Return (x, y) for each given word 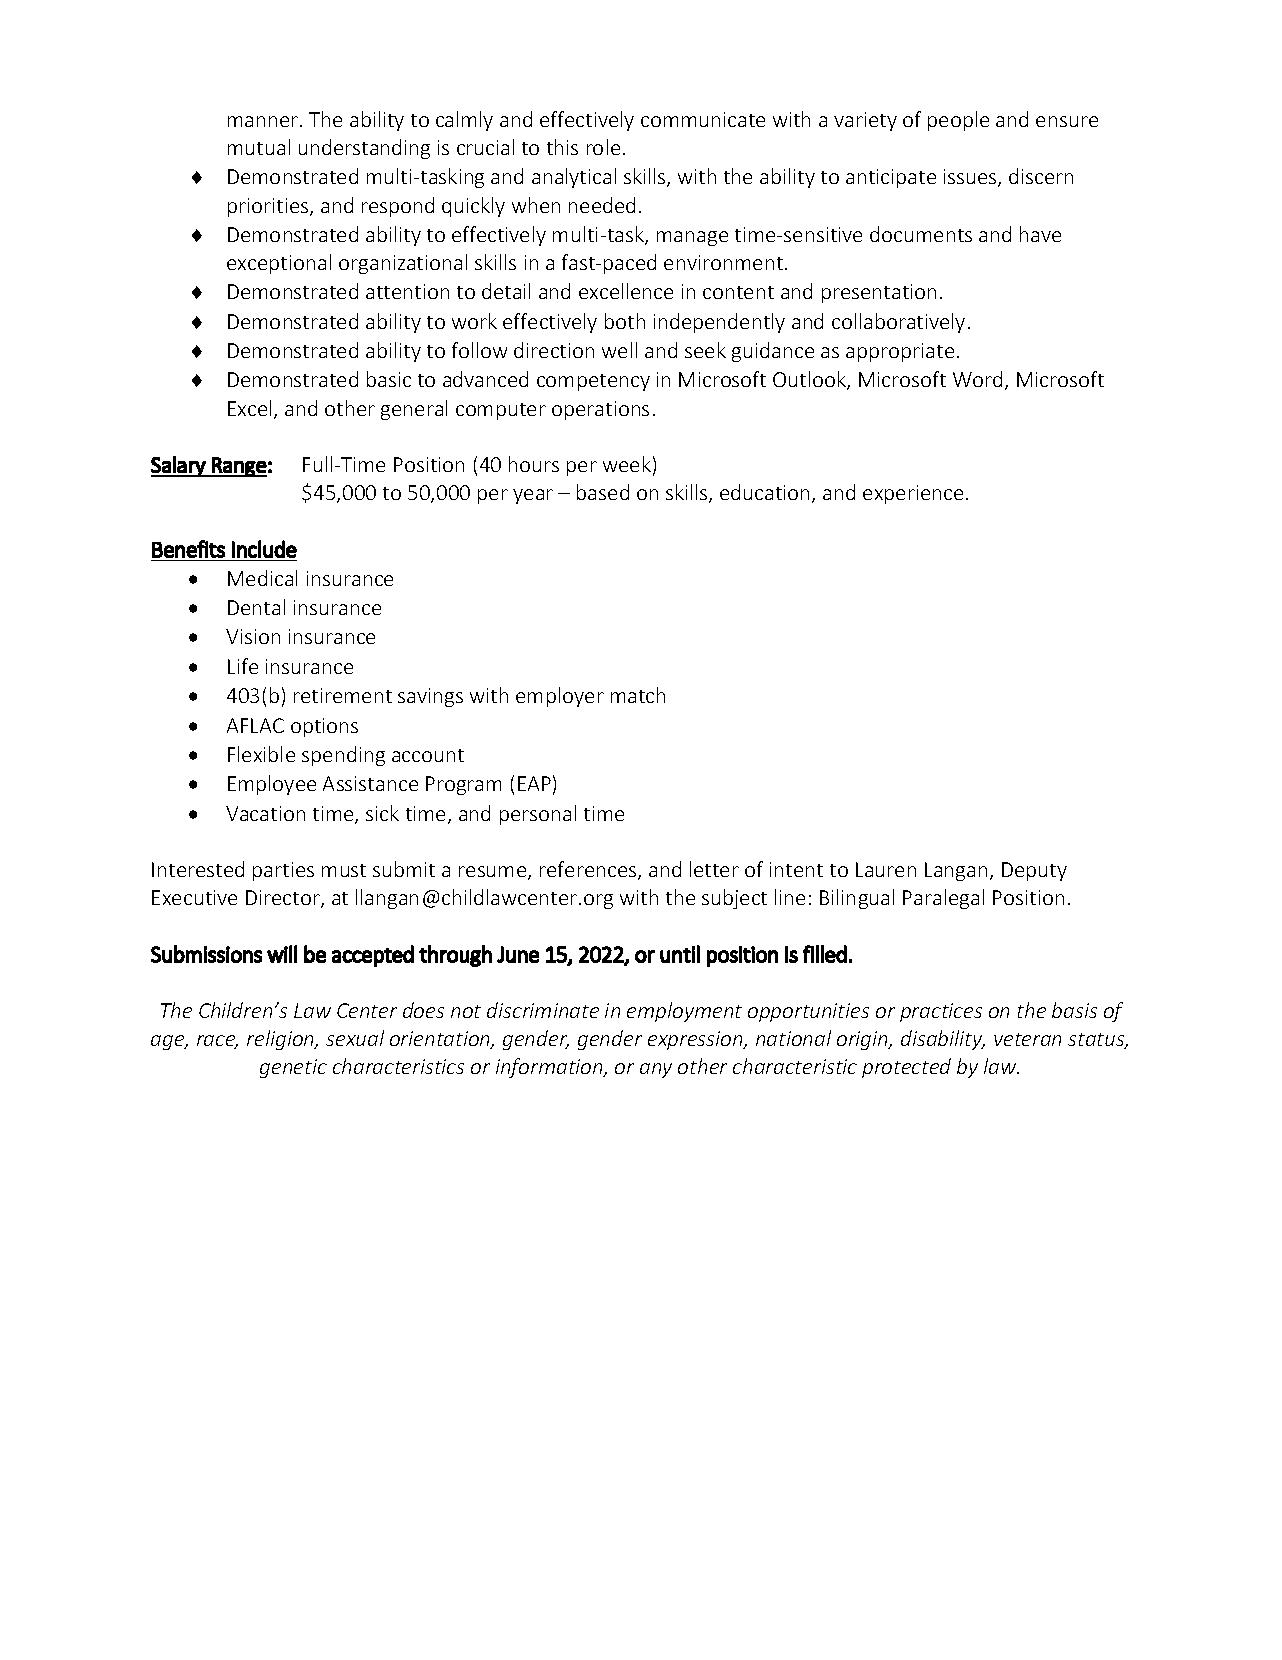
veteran (1027, 1039)
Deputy (1034, 871)
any (656, 1070)
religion (282, 1040)
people (958, 121)
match (638, 695)
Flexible (261, 754)
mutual (259, 147)
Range (238, 467)
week (627, 464)
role (603, 147)
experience (913, 494)
